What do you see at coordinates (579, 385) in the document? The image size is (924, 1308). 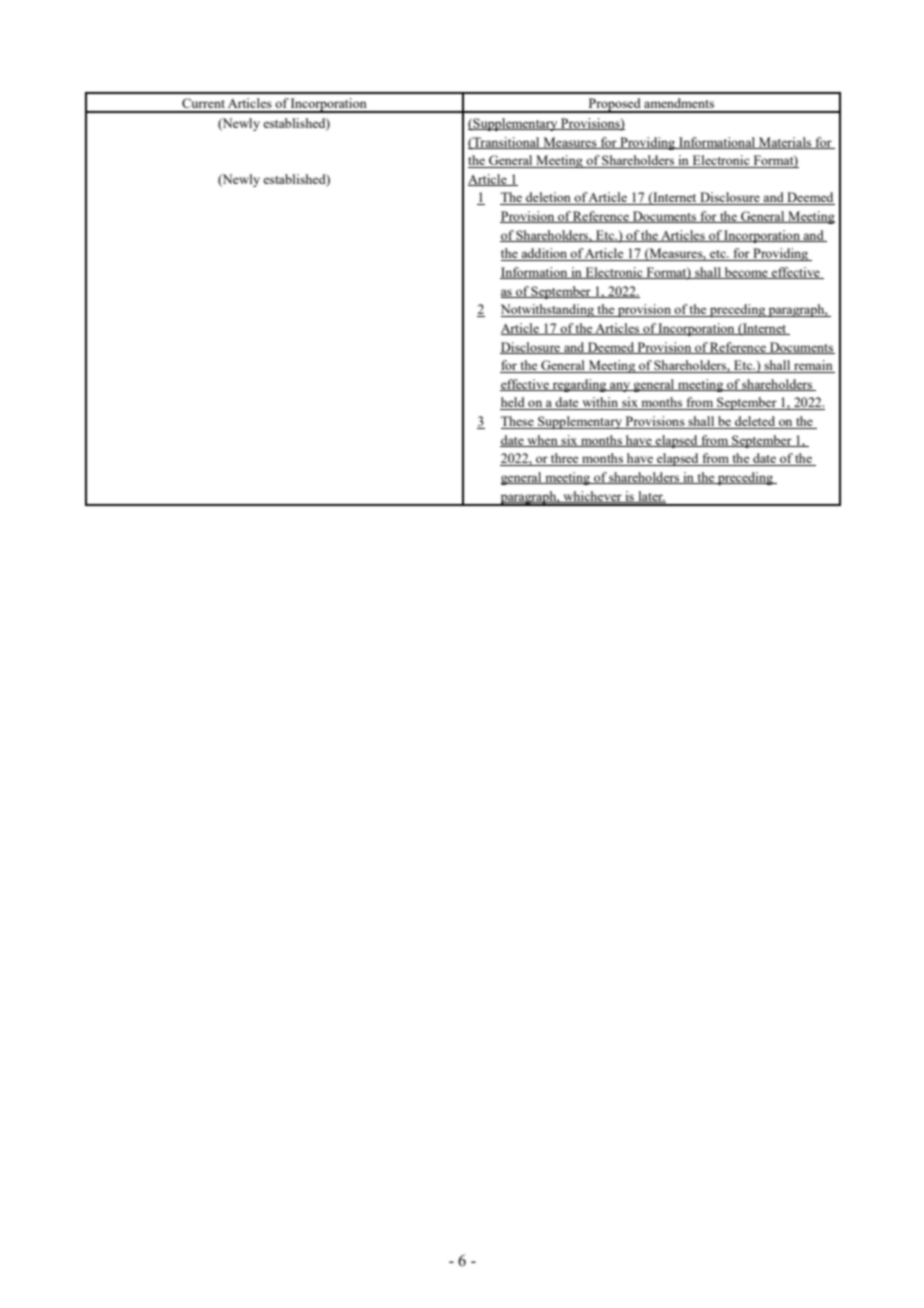 I see `regarding` at bounding box center [579, 385].
